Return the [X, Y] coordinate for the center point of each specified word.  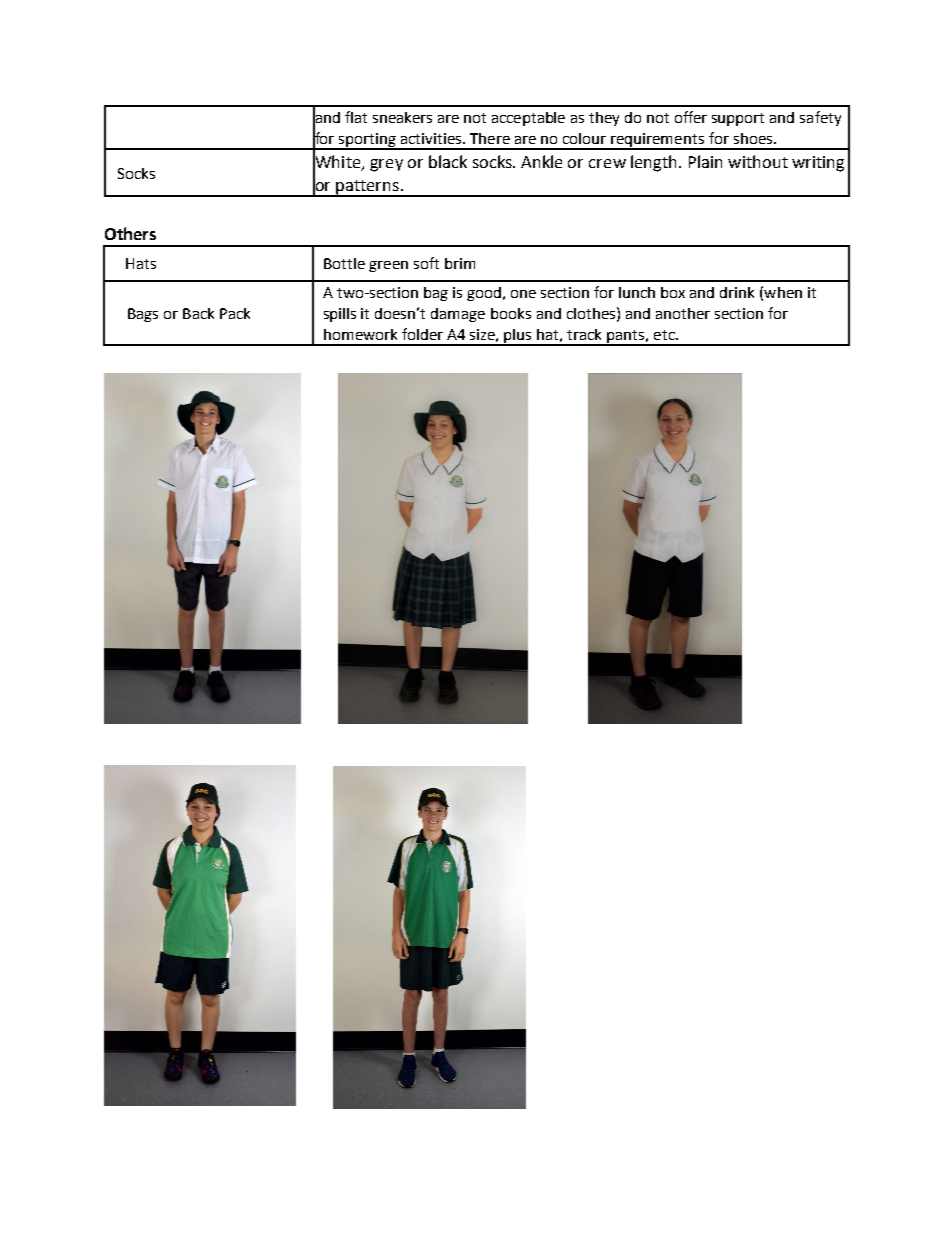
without [758, 161]
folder [422, 334]
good [484, 294]
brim [460, 263]
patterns [367, 188]
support [738, 119]
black [448, 161]
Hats [141, 263]
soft [426, 263]
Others [130, 233]
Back [198, 313]
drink [737, 292]
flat [356, 117]
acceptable [528, 119]
